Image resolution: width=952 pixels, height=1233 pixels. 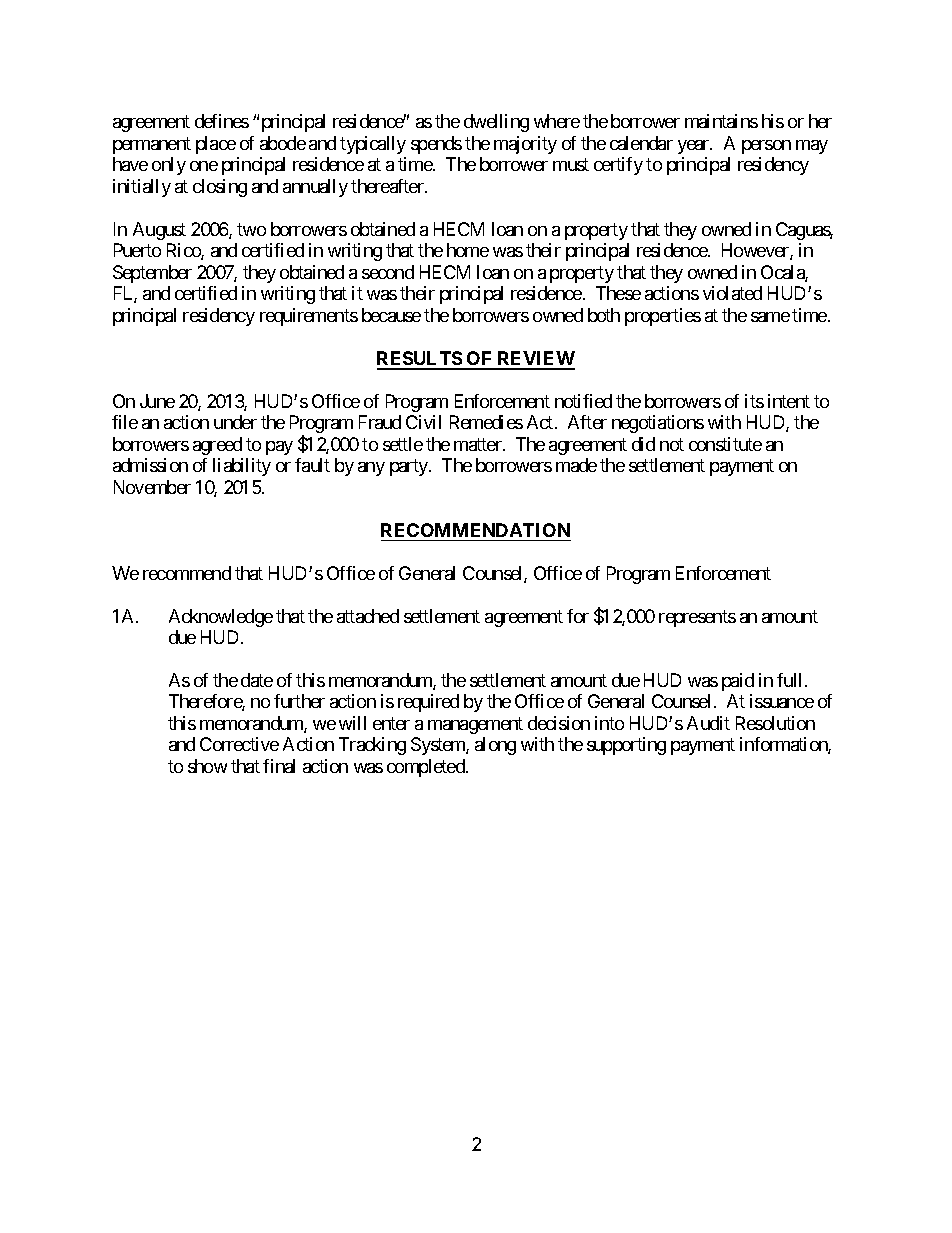 What do you see at coordinates (368, 616) in the screenshot?
I see `attached` at bounding box center [368, 616].
